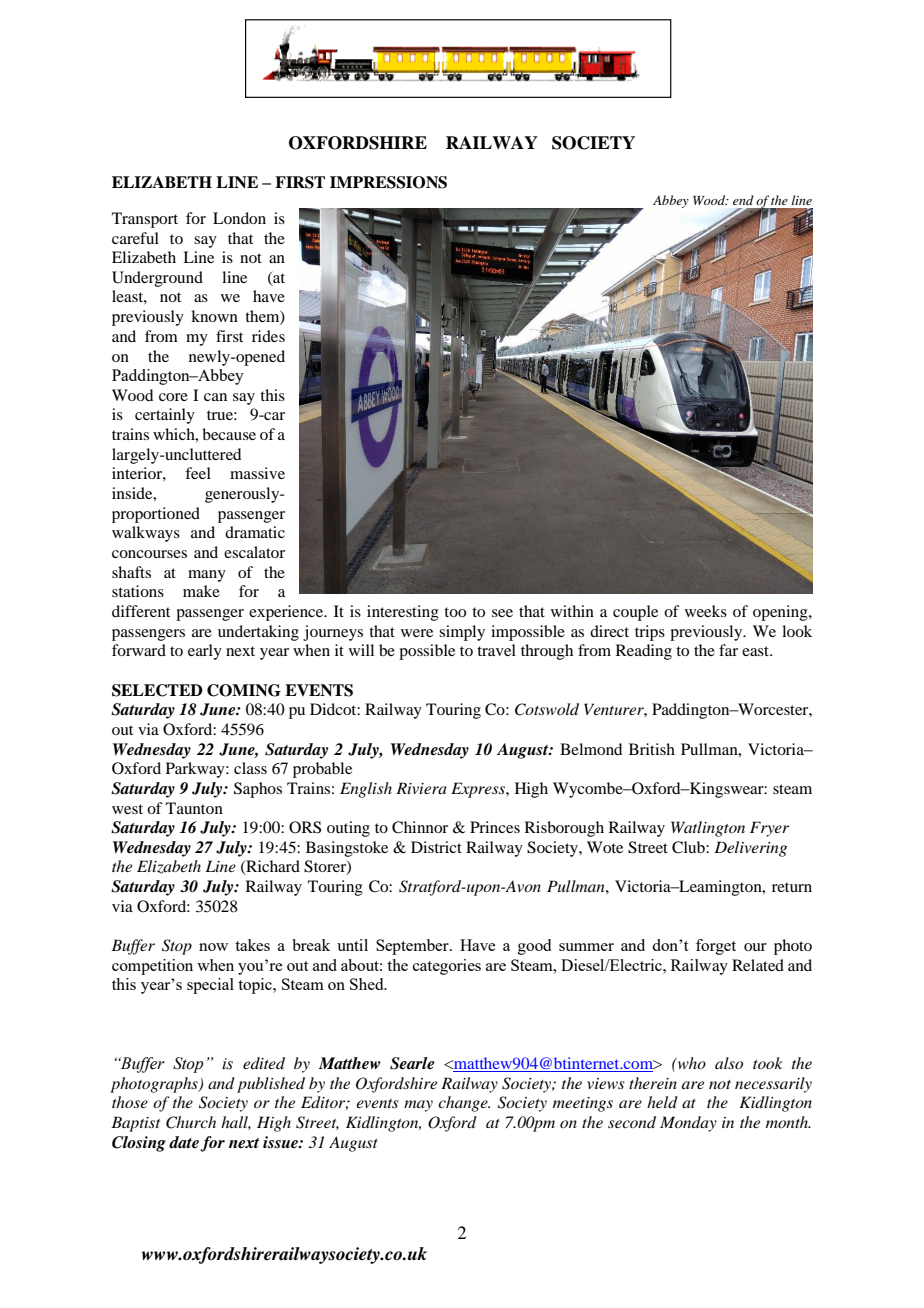 The height and width of the page is (1308, 924). What do you see at coordinates (728, 650) in the page?
I see `far` at bounding box center [728, 650].
